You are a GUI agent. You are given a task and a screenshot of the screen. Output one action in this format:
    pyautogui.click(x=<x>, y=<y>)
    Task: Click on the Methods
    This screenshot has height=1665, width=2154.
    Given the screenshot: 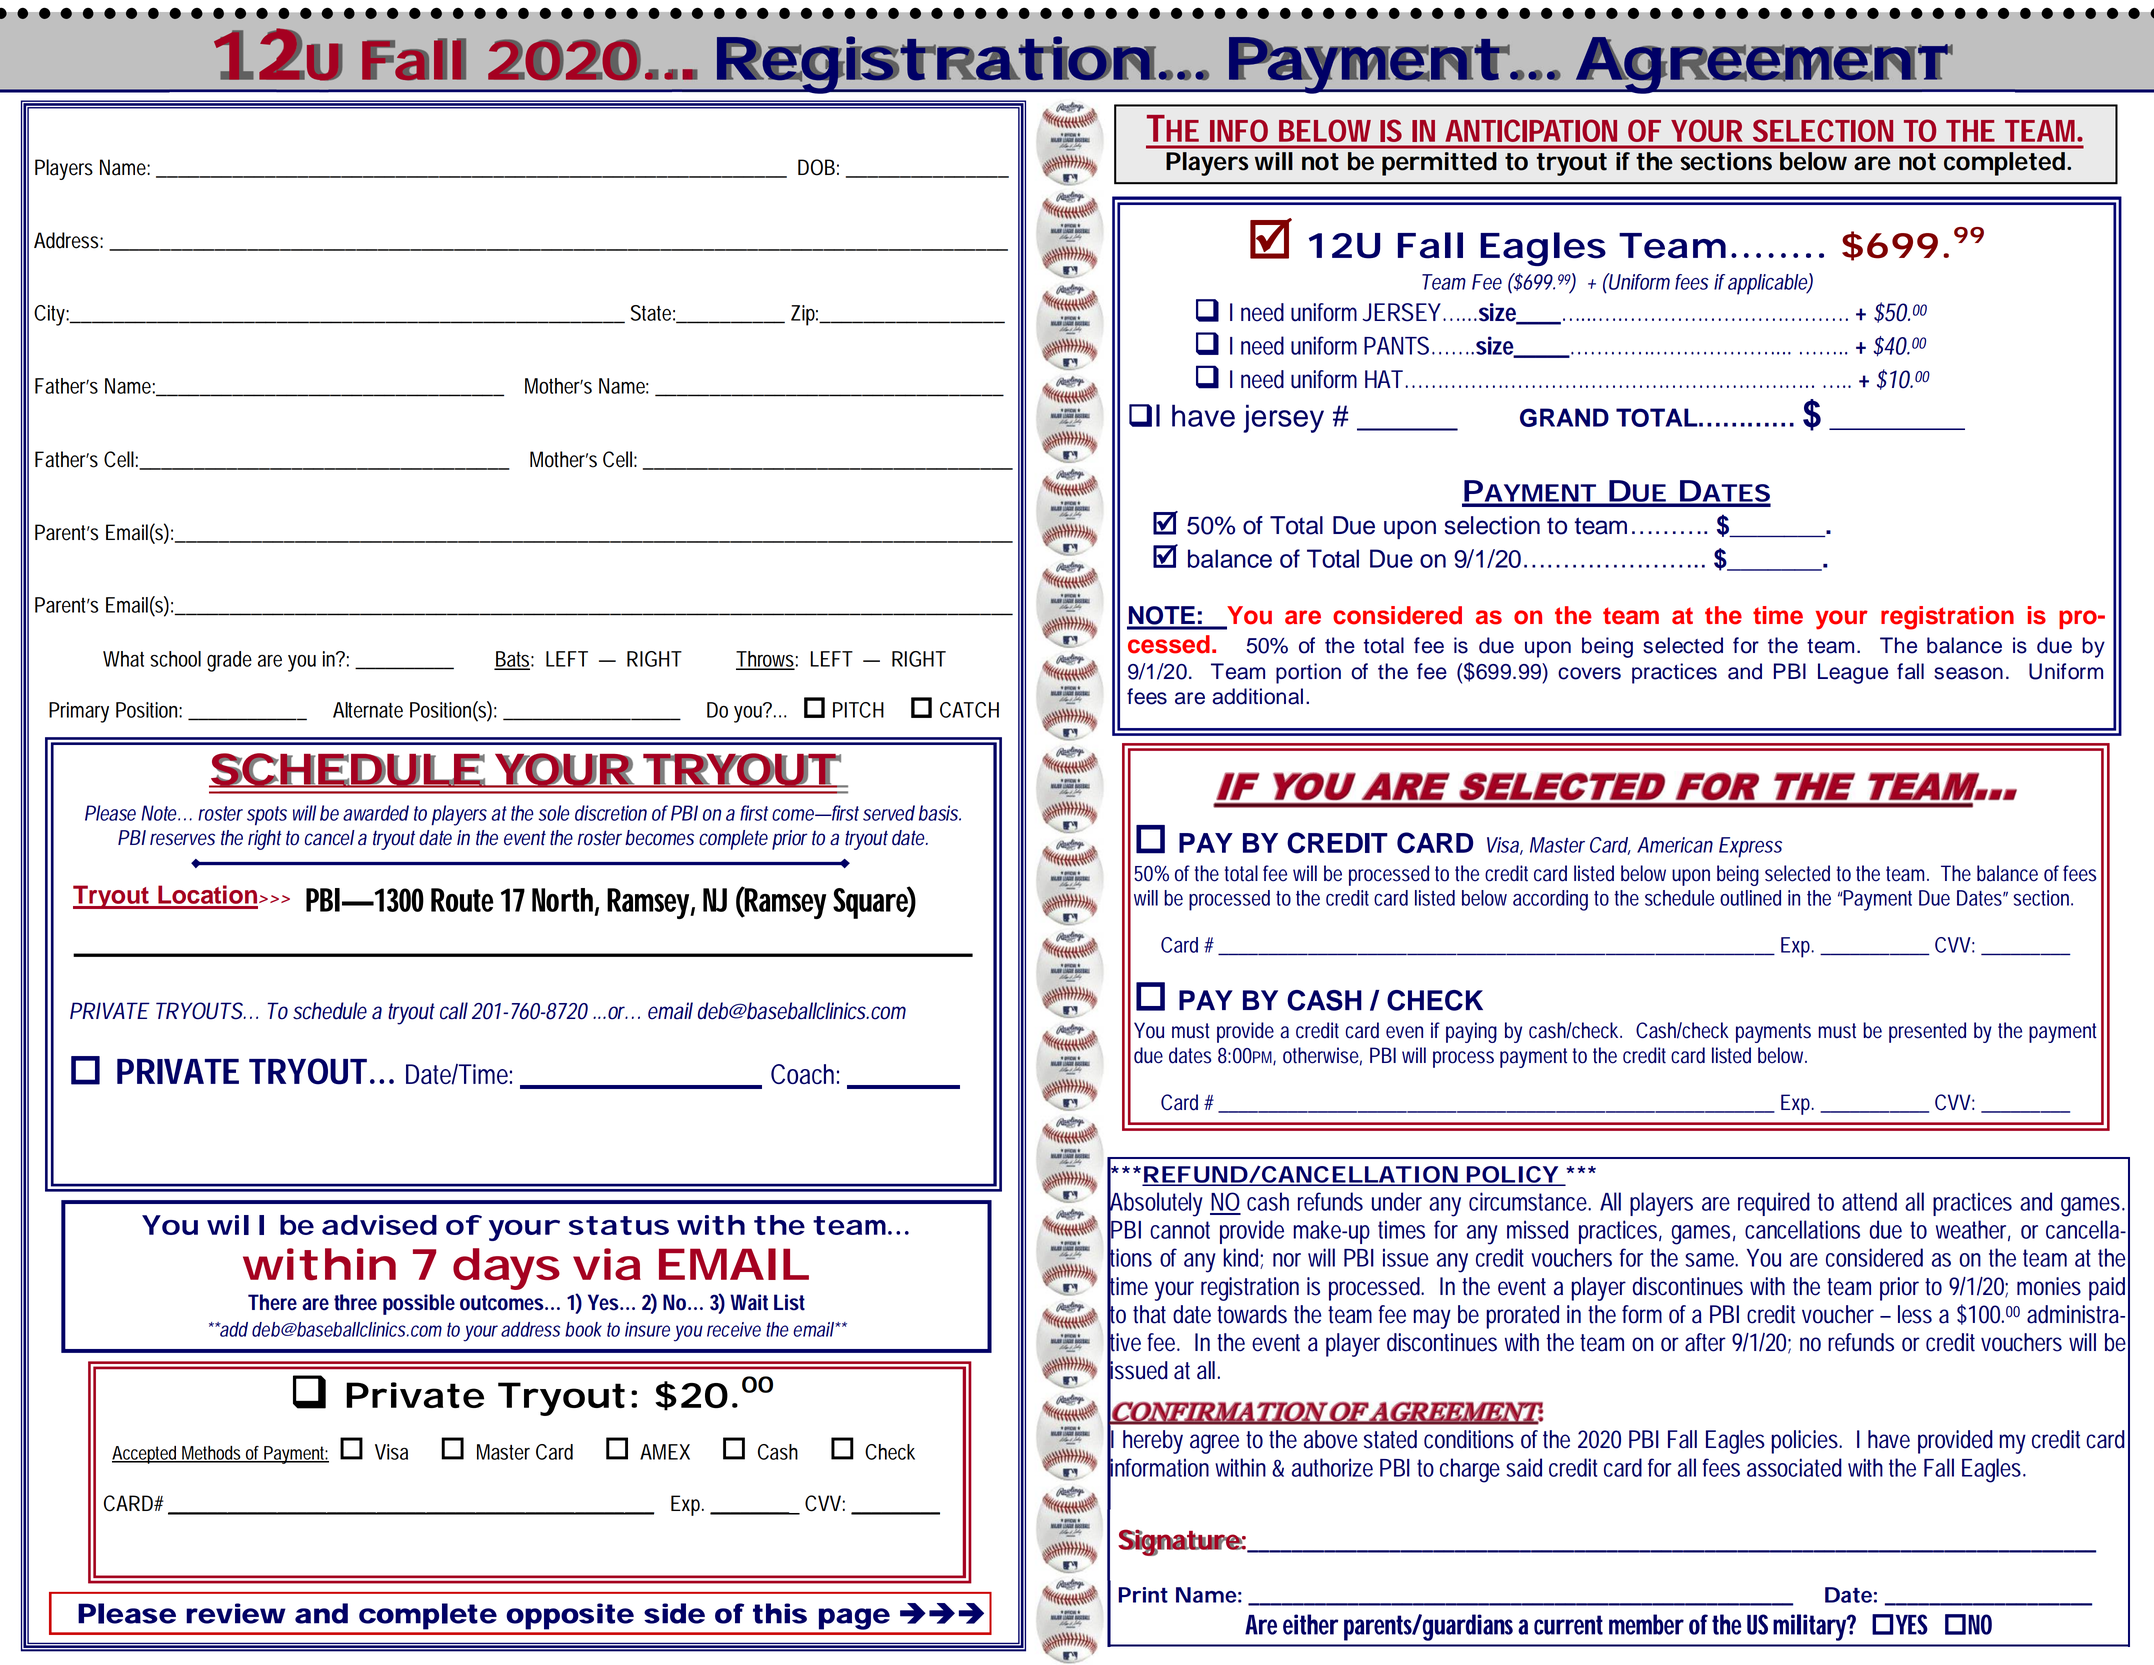 What is the action you would take?
    pyautogui.click(x=211, y=1454)
